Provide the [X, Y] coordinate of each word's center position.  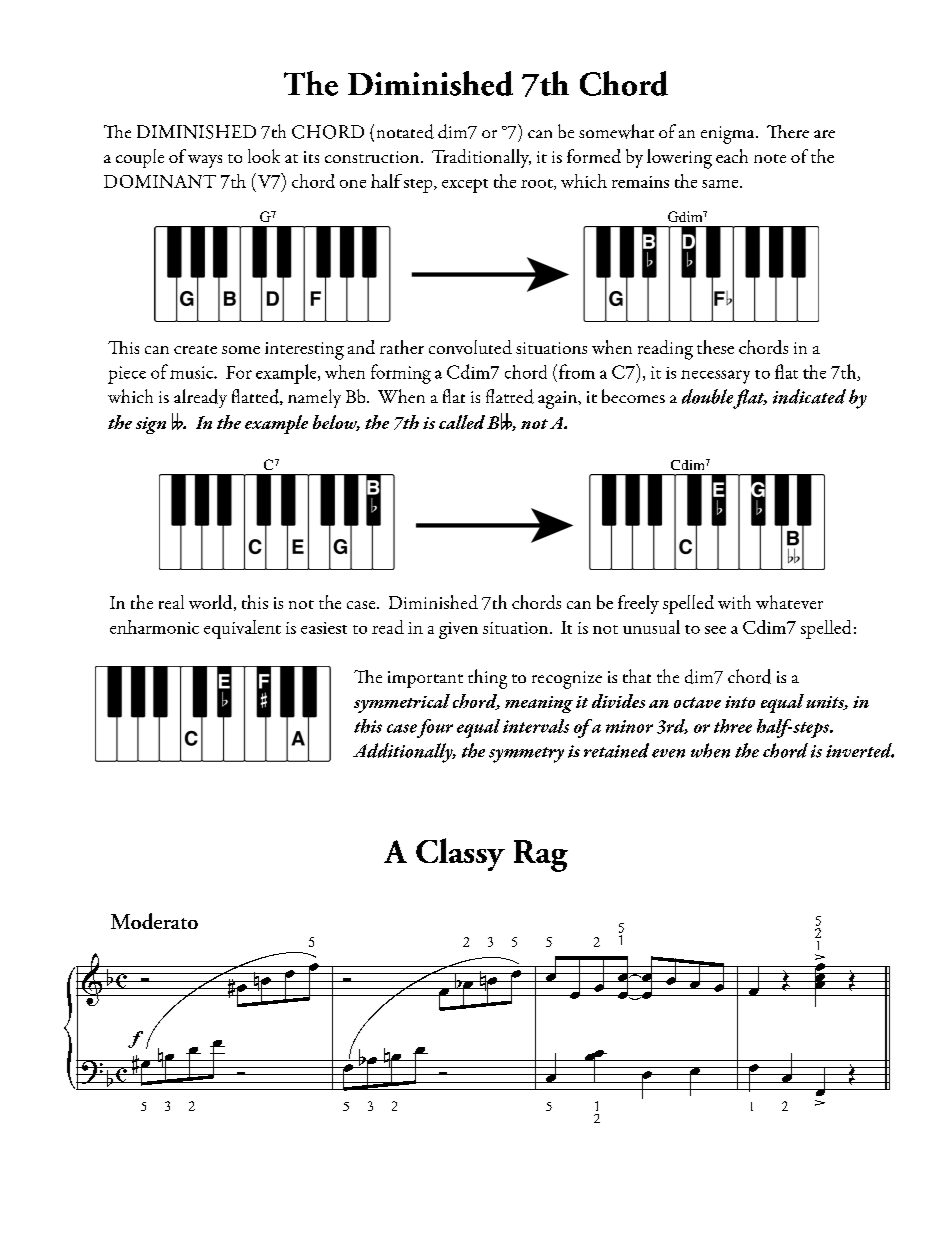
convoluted [470, 347]
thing [487, 679]
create [195, 349]
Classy [460, 854]
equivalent [242, 629]
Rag [541, 856]
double [707, 396]
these [715, 347]
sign [151, 425]
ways [205, 161]
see [715, 630]
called [462, 422]
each [732, 156]
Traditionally [481, 158]
